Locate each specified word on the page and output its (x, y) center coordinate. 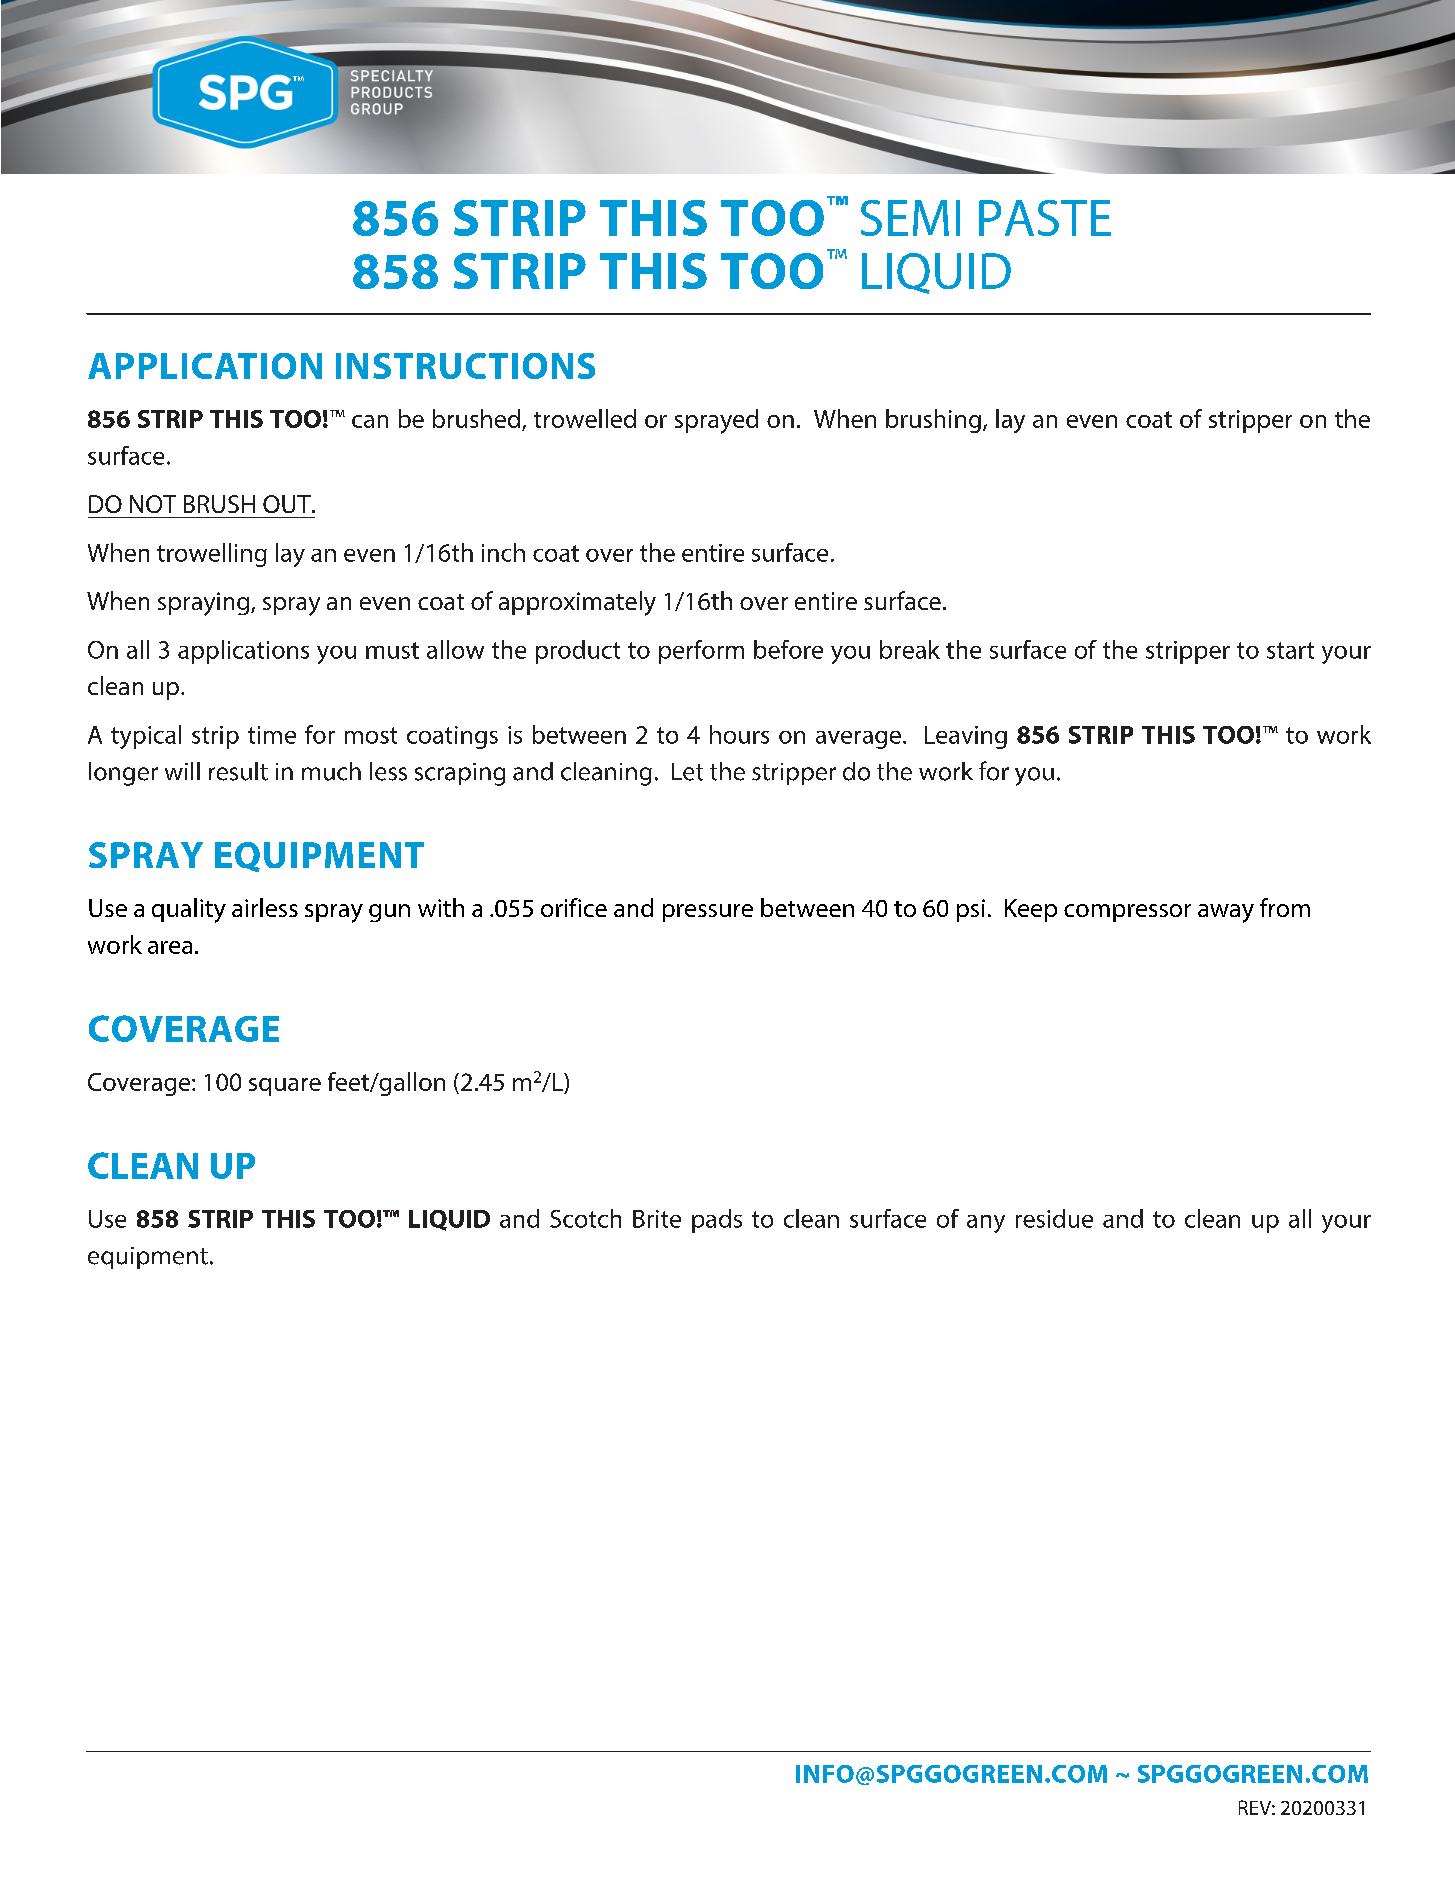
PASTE (1045, 218)
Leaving (966, 737)
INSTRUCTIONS (465, 366)
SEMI (910, 218)
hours (739, 734)
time (272, 735)
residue (1054, 1218)
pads (717, 1221)
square (285, 1087)
